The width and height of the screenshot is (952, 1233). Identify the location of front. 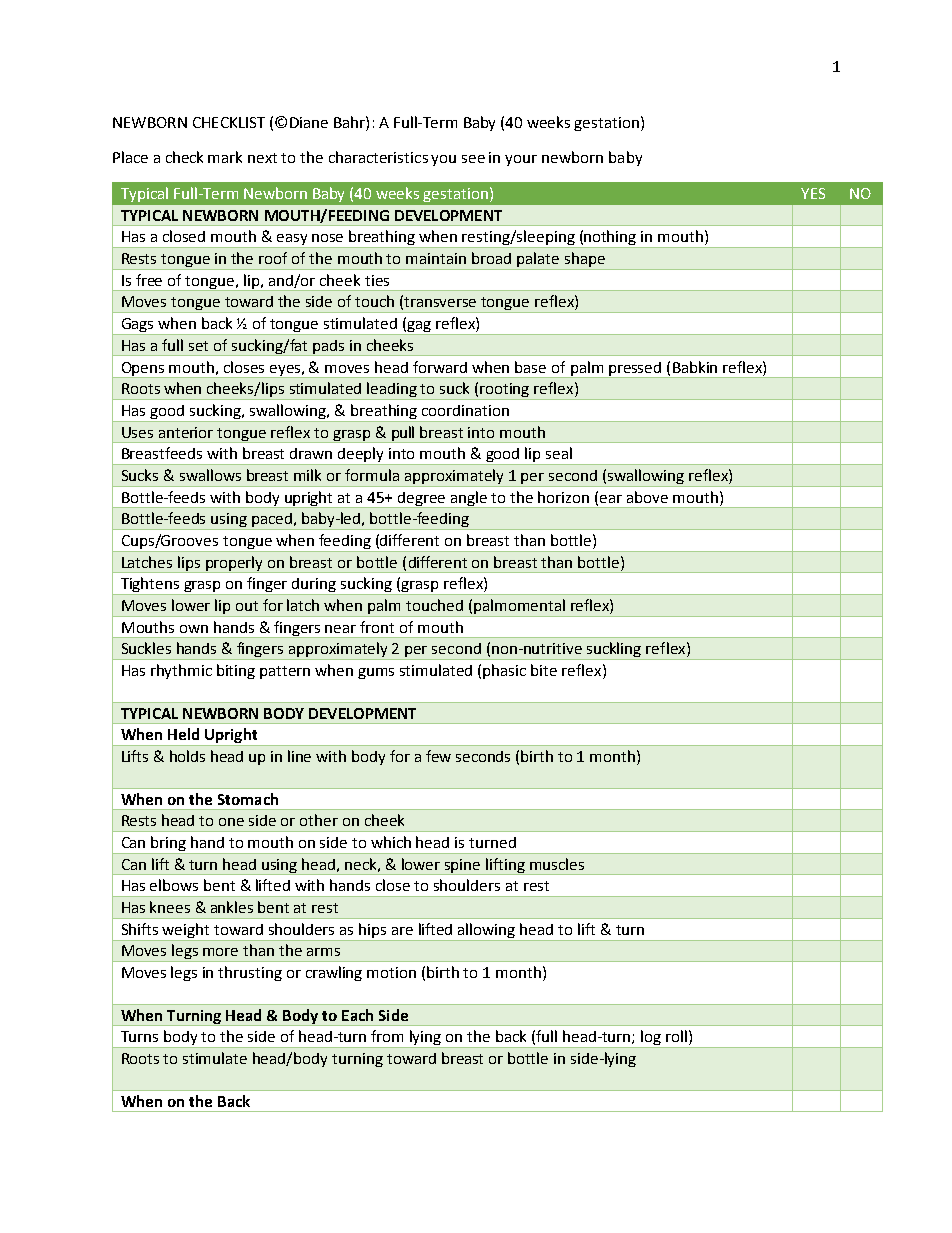
(377, 627).
